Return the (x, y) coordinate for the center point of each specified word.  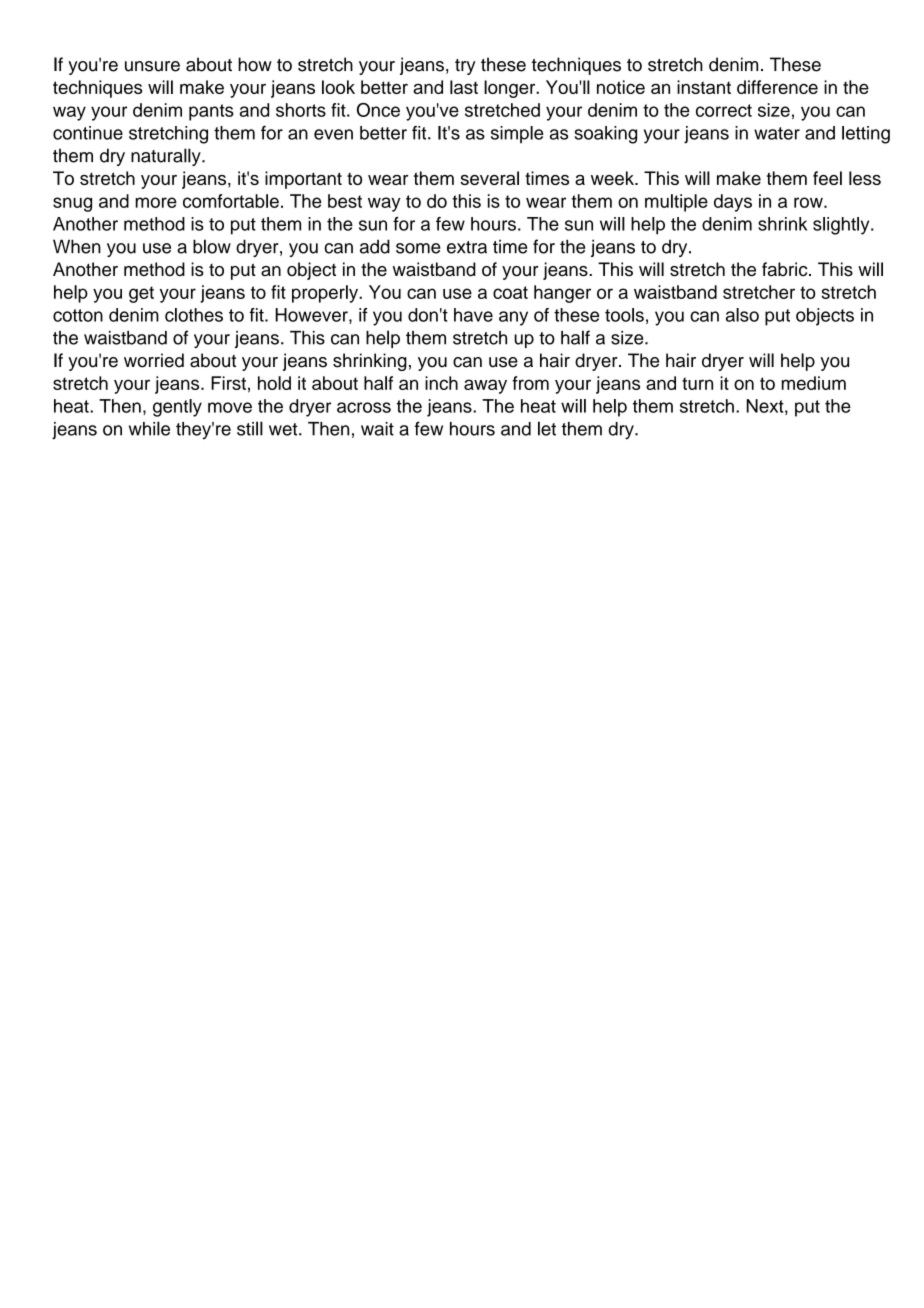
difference (777, 87)
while (149, 428)
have (473, 315)
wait (377, 429)
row (809, 202)
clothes (194, 315)
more (156, 202)
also (742, 315)
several (489, 178)
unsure (152, 66)
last (464, 87)
